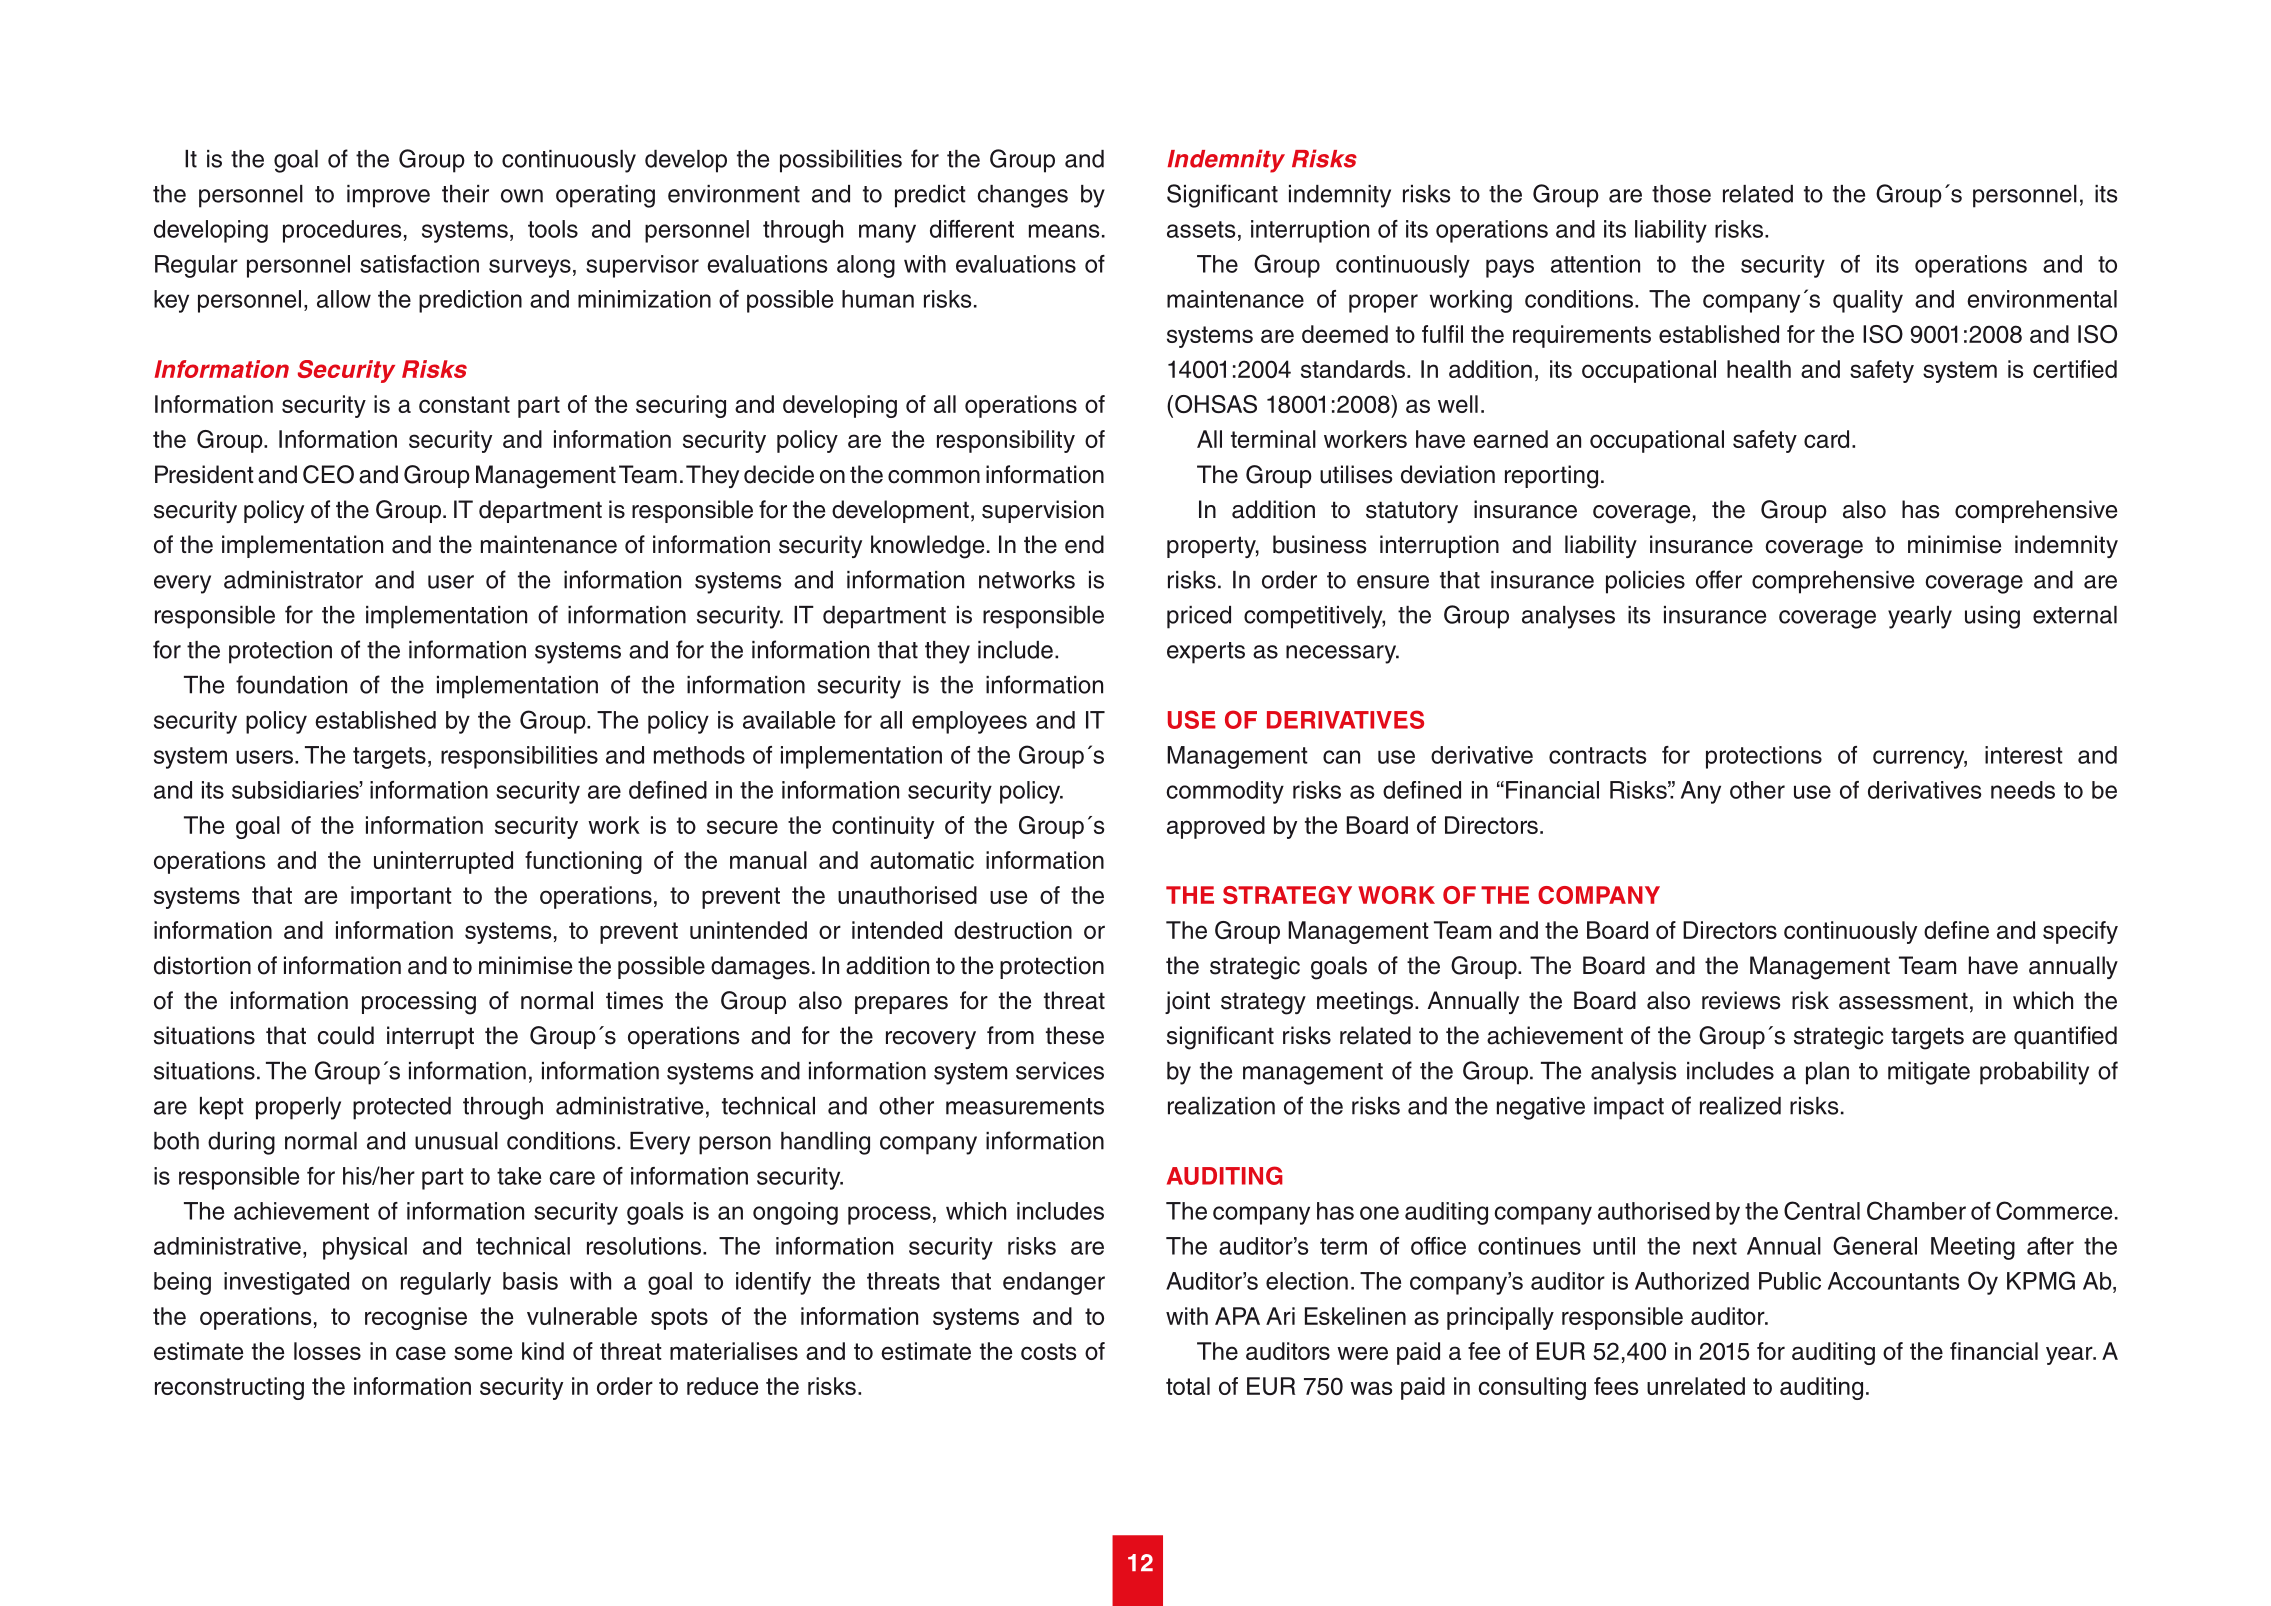  What do you see at coordinates (388, 196) in the screenshot?
I see `improve` at bounding box center [388, 196].
